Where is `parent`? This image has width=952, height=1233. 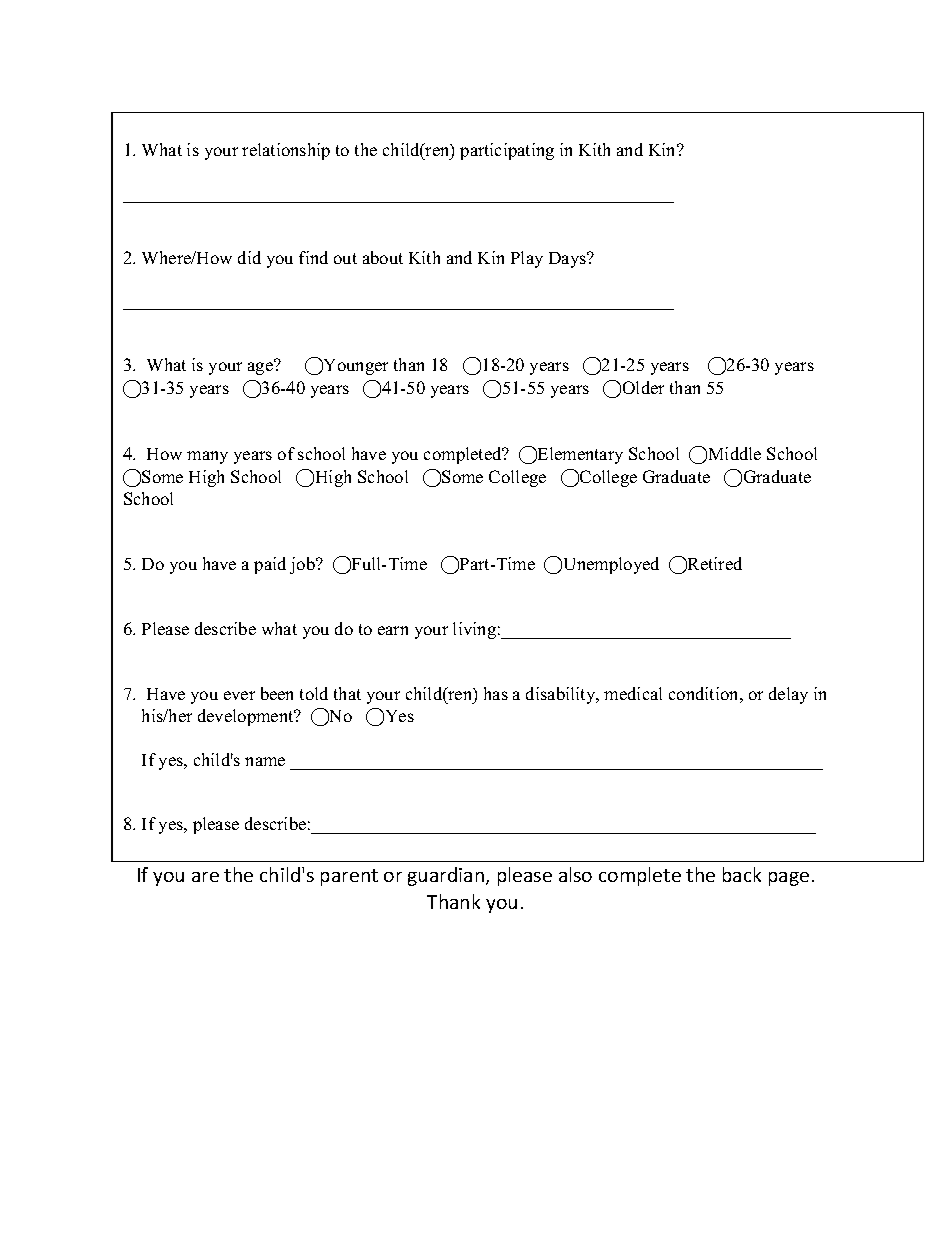
parent is located at coordinates (349, 877).
